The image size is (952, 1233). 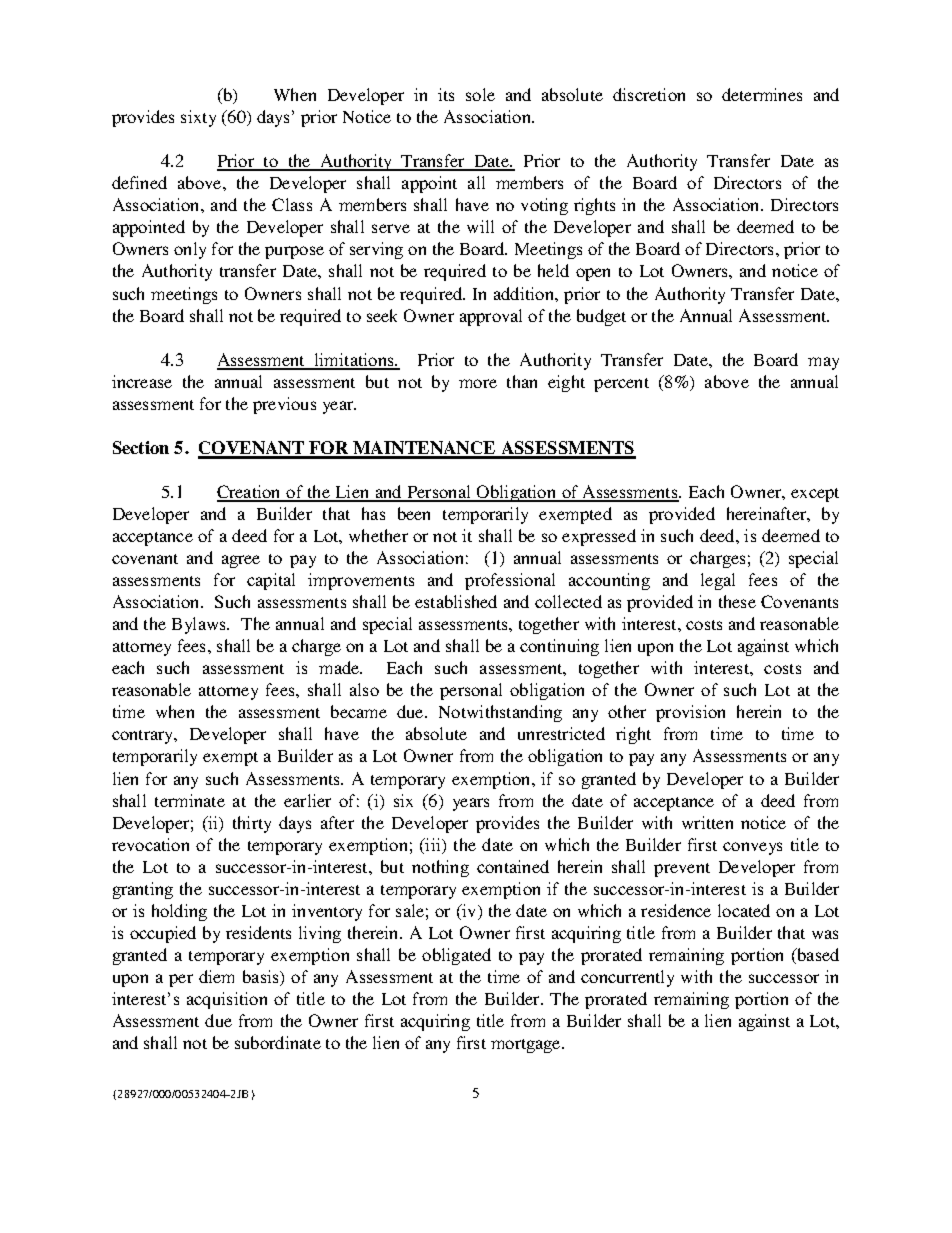 I want to click on acquisition, so click(x=227, y=1000).
